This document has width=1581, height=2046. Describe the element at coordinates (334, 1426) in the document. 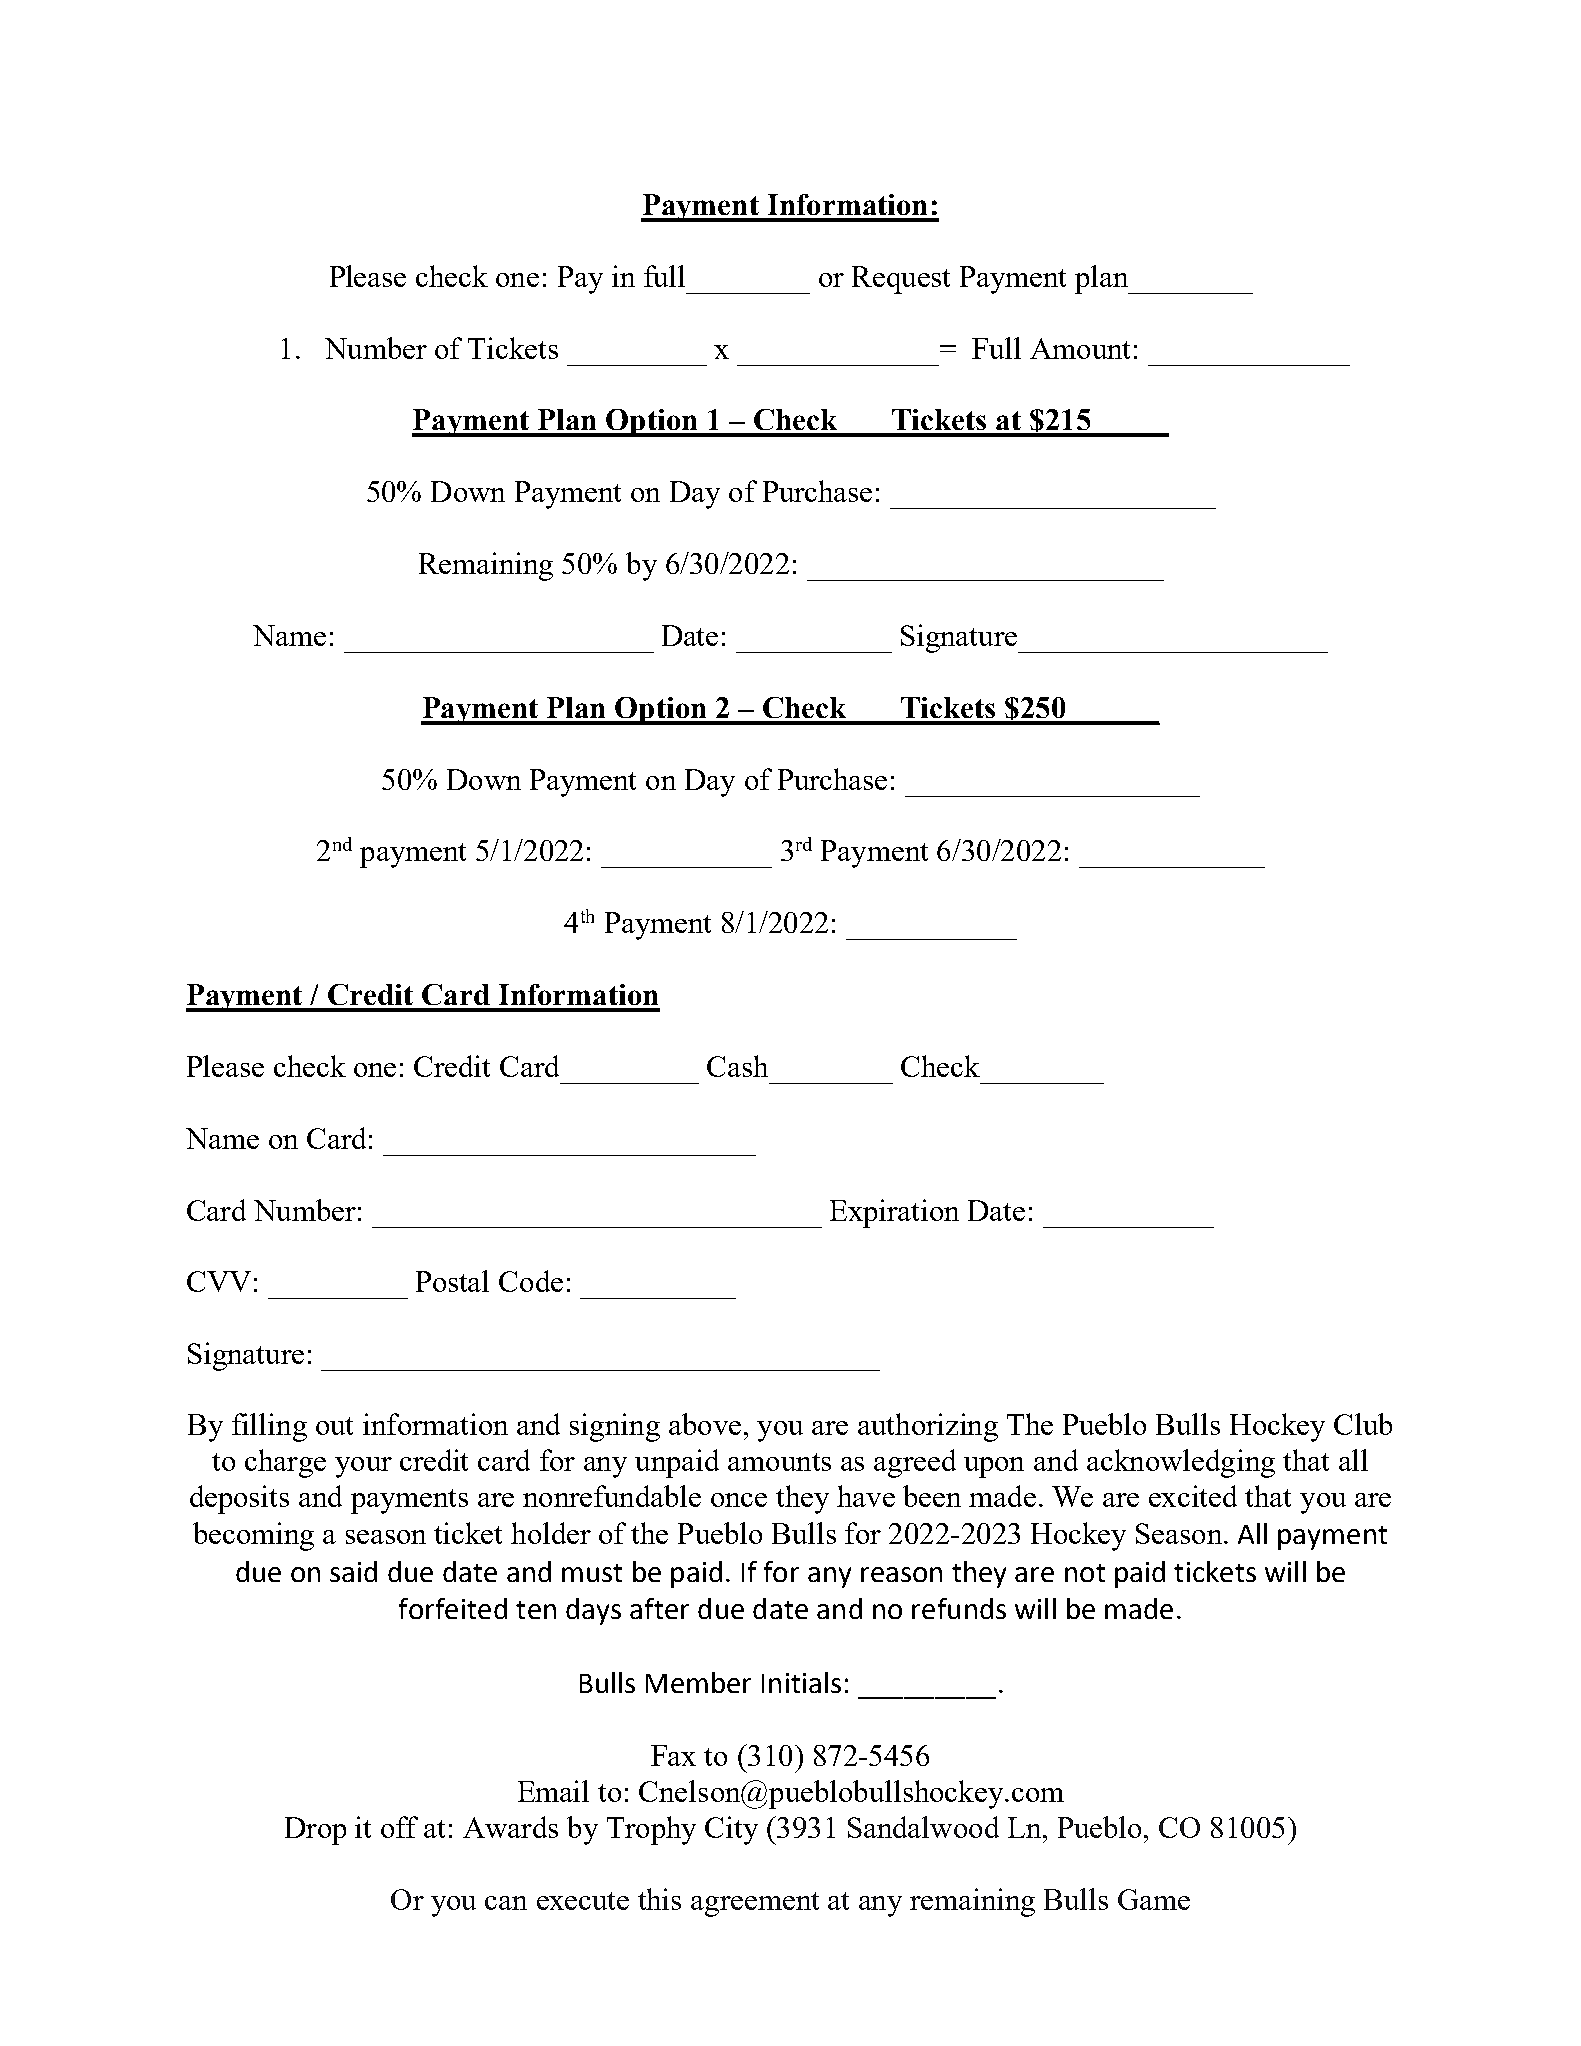

I see `out` at that location.
